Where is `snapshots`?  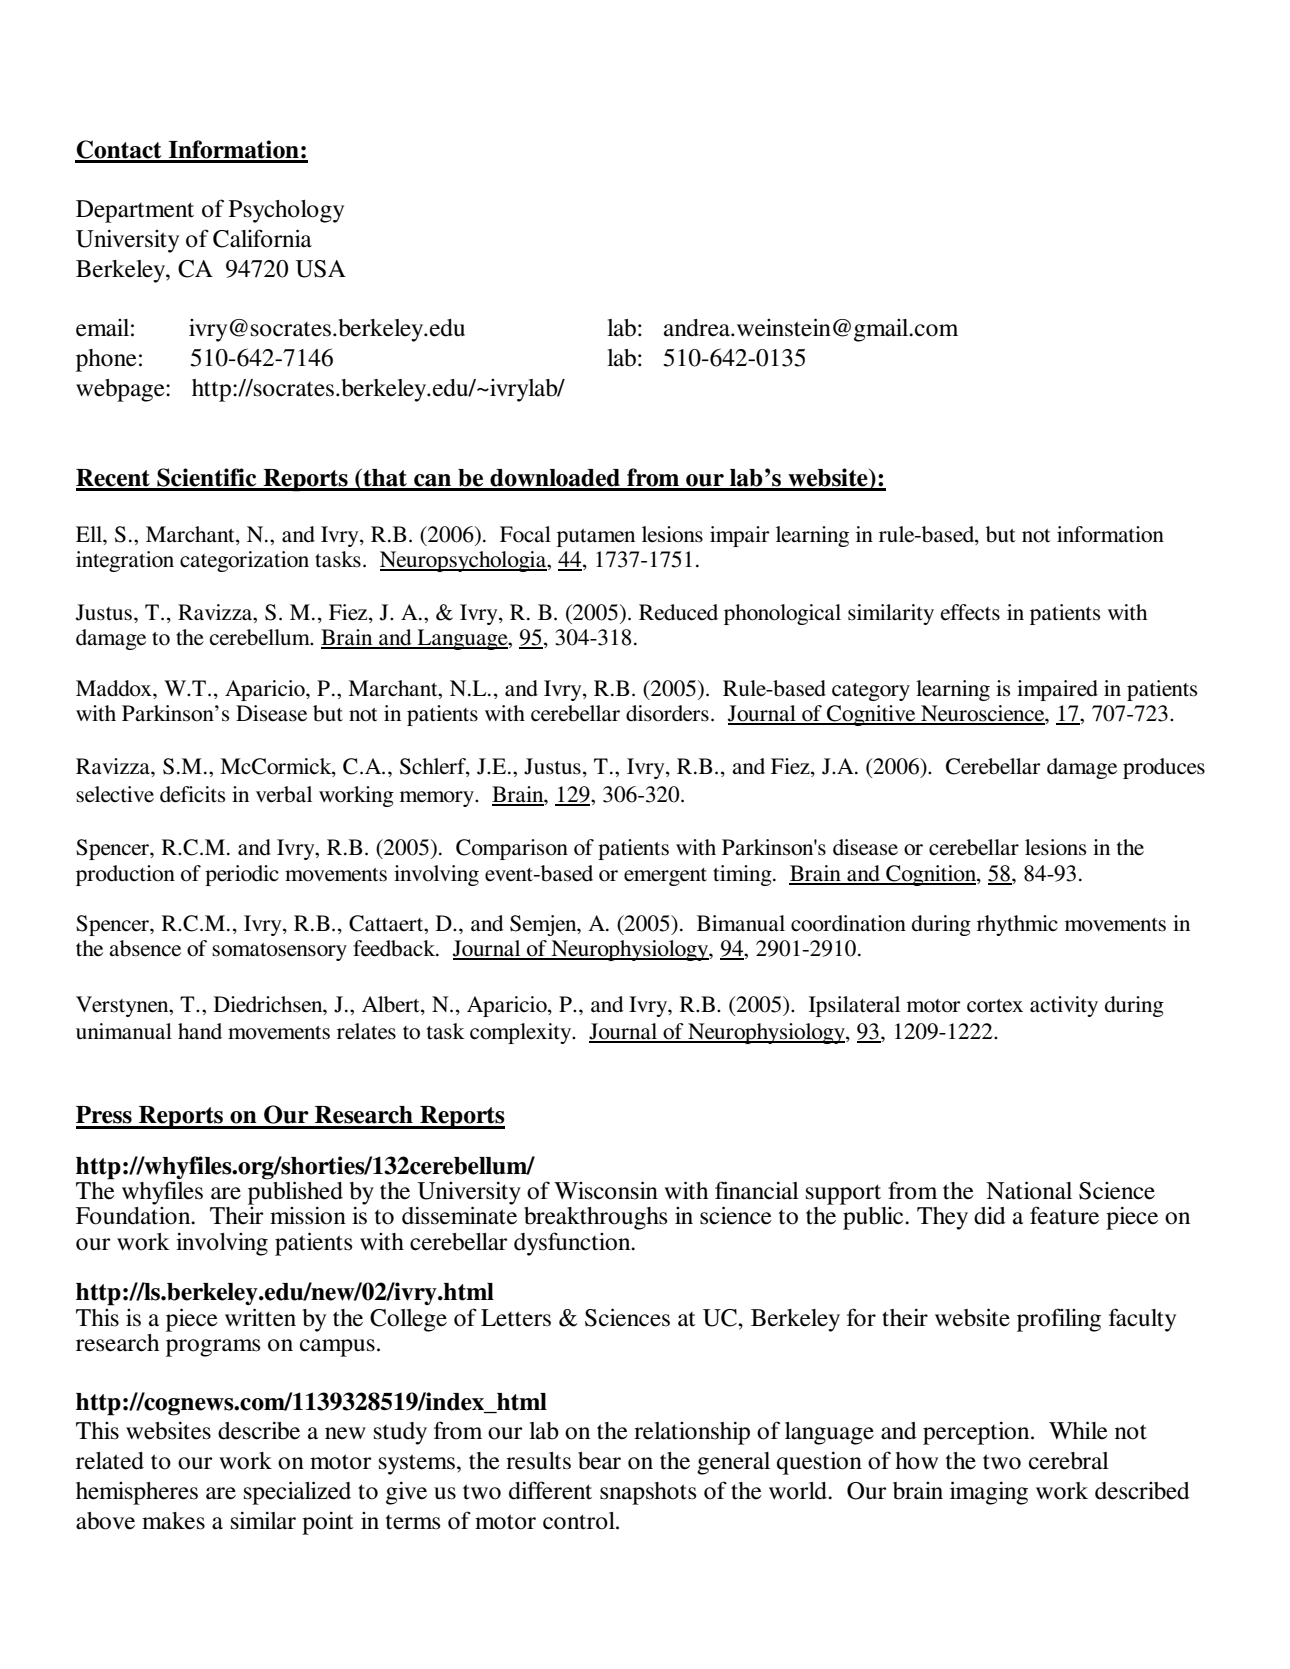 snapshots is located at coordinates (648, 1493).
